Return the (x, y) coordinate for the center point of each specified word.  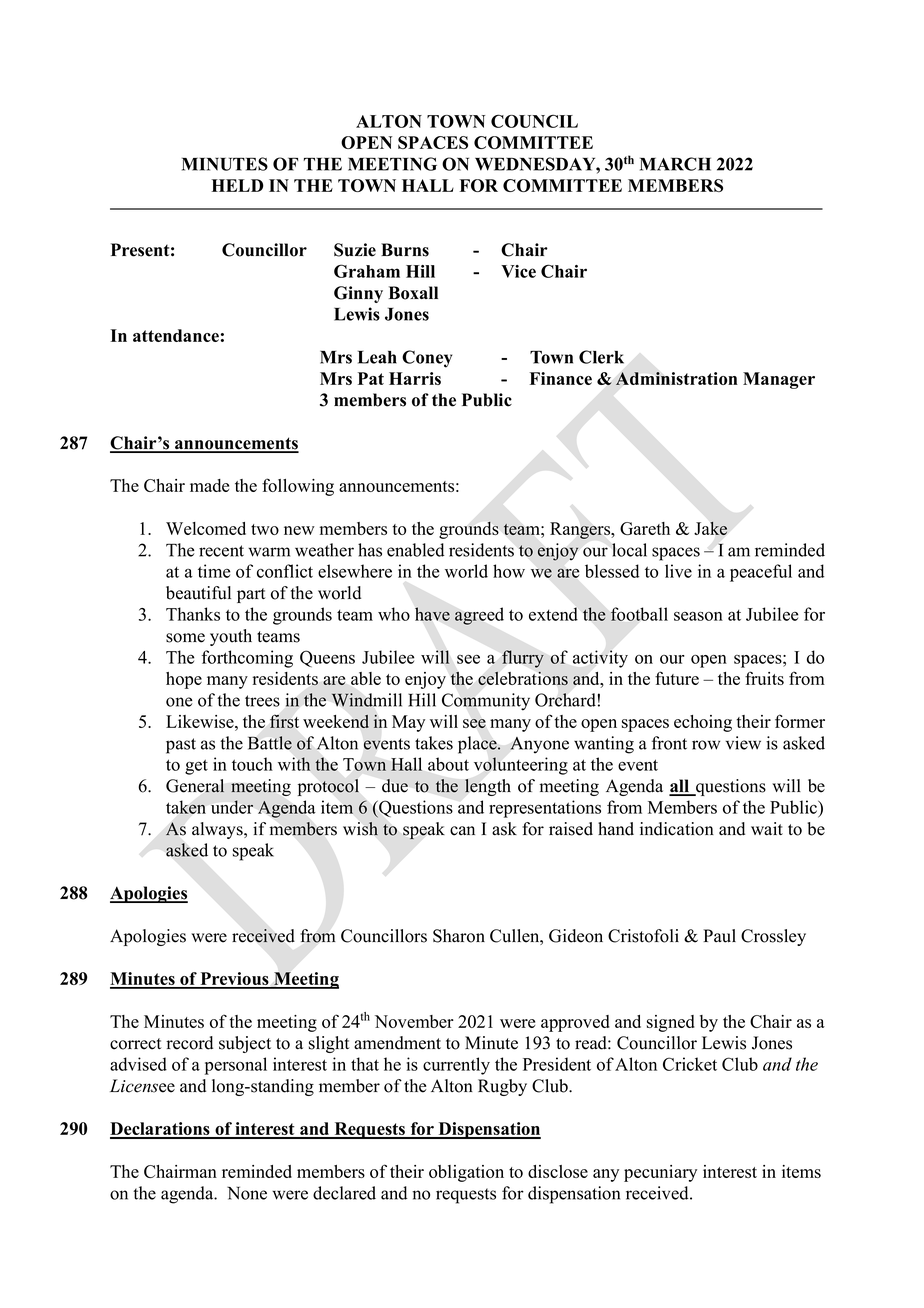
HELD (237, 185)
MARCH (675, 164)
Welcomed (206, 528)
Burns (405, 250)
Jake (710, 528)
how (509, 571)
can (462, 831)
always (218, 830)
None (247, 1193)
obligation (466, 1173)
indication (677, 829)
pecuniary (660, 1173)
